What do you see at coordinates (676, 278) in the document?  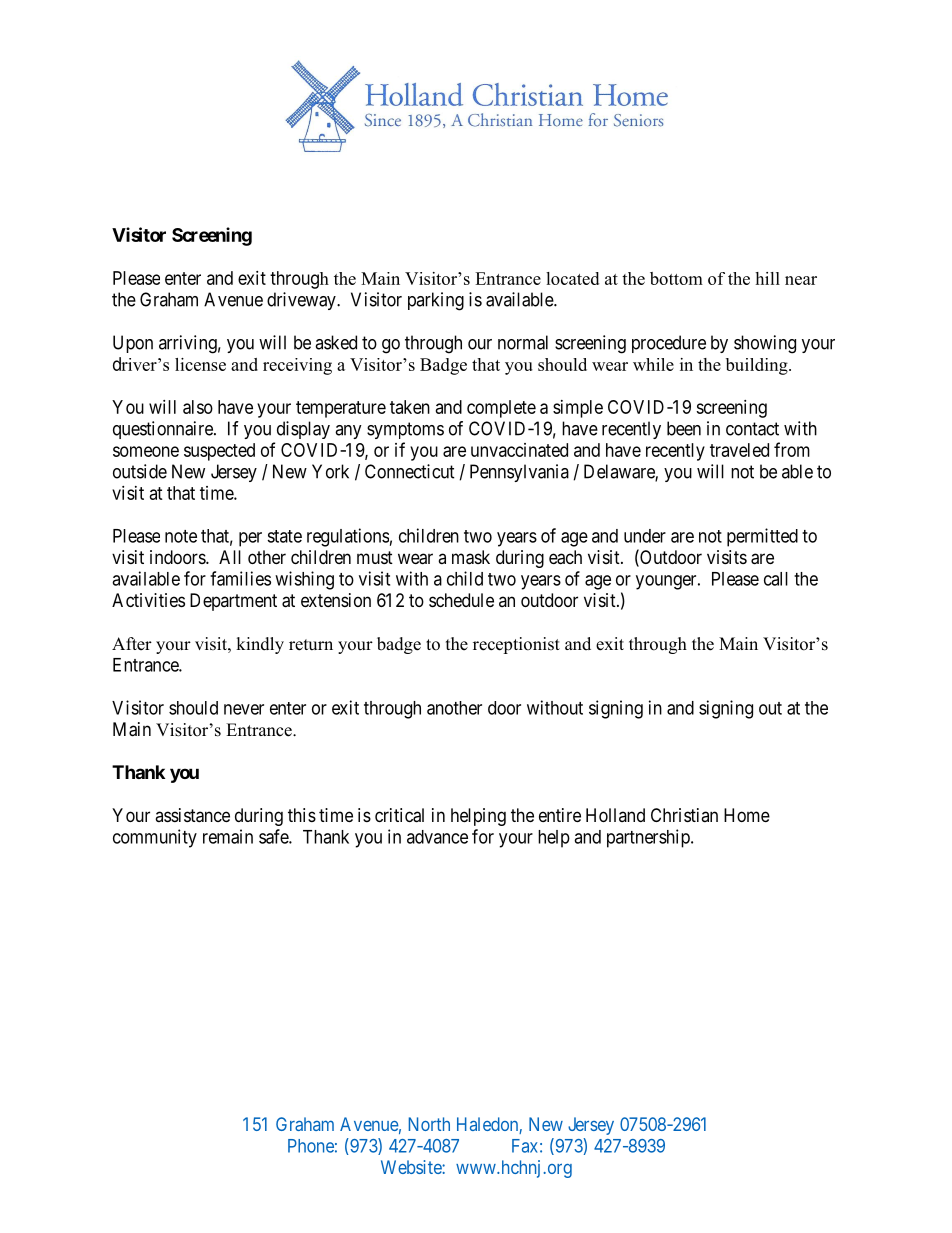 I see `bottom` at bounding box center [676, 278].
